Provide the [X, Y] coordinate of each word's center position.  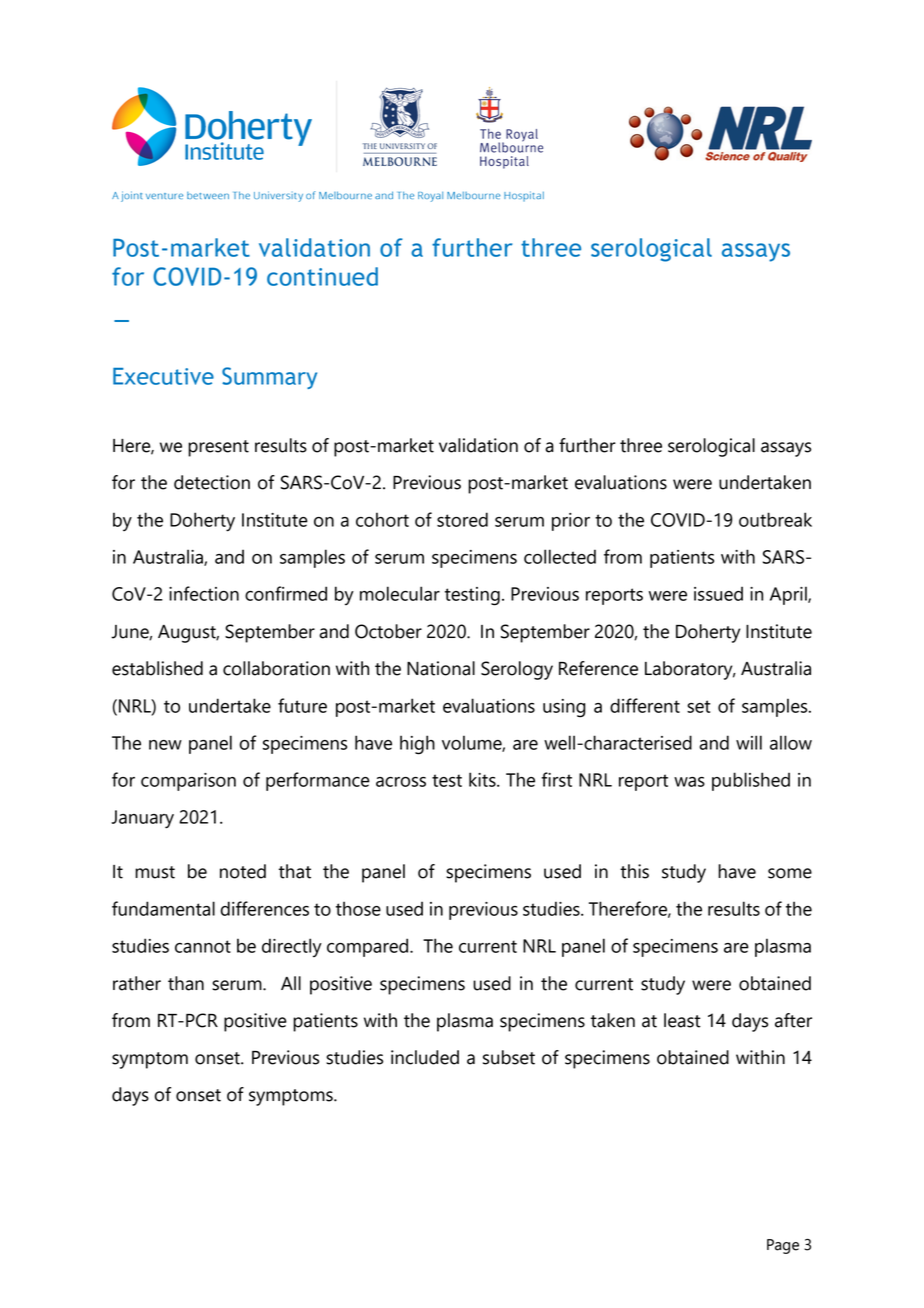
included [425, 1057]
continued [322, 276]
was [689, 782]
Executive [163, 376]
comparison [188, 782]
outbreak [775, 519]
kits [483, 779]
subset [509, 1057]
